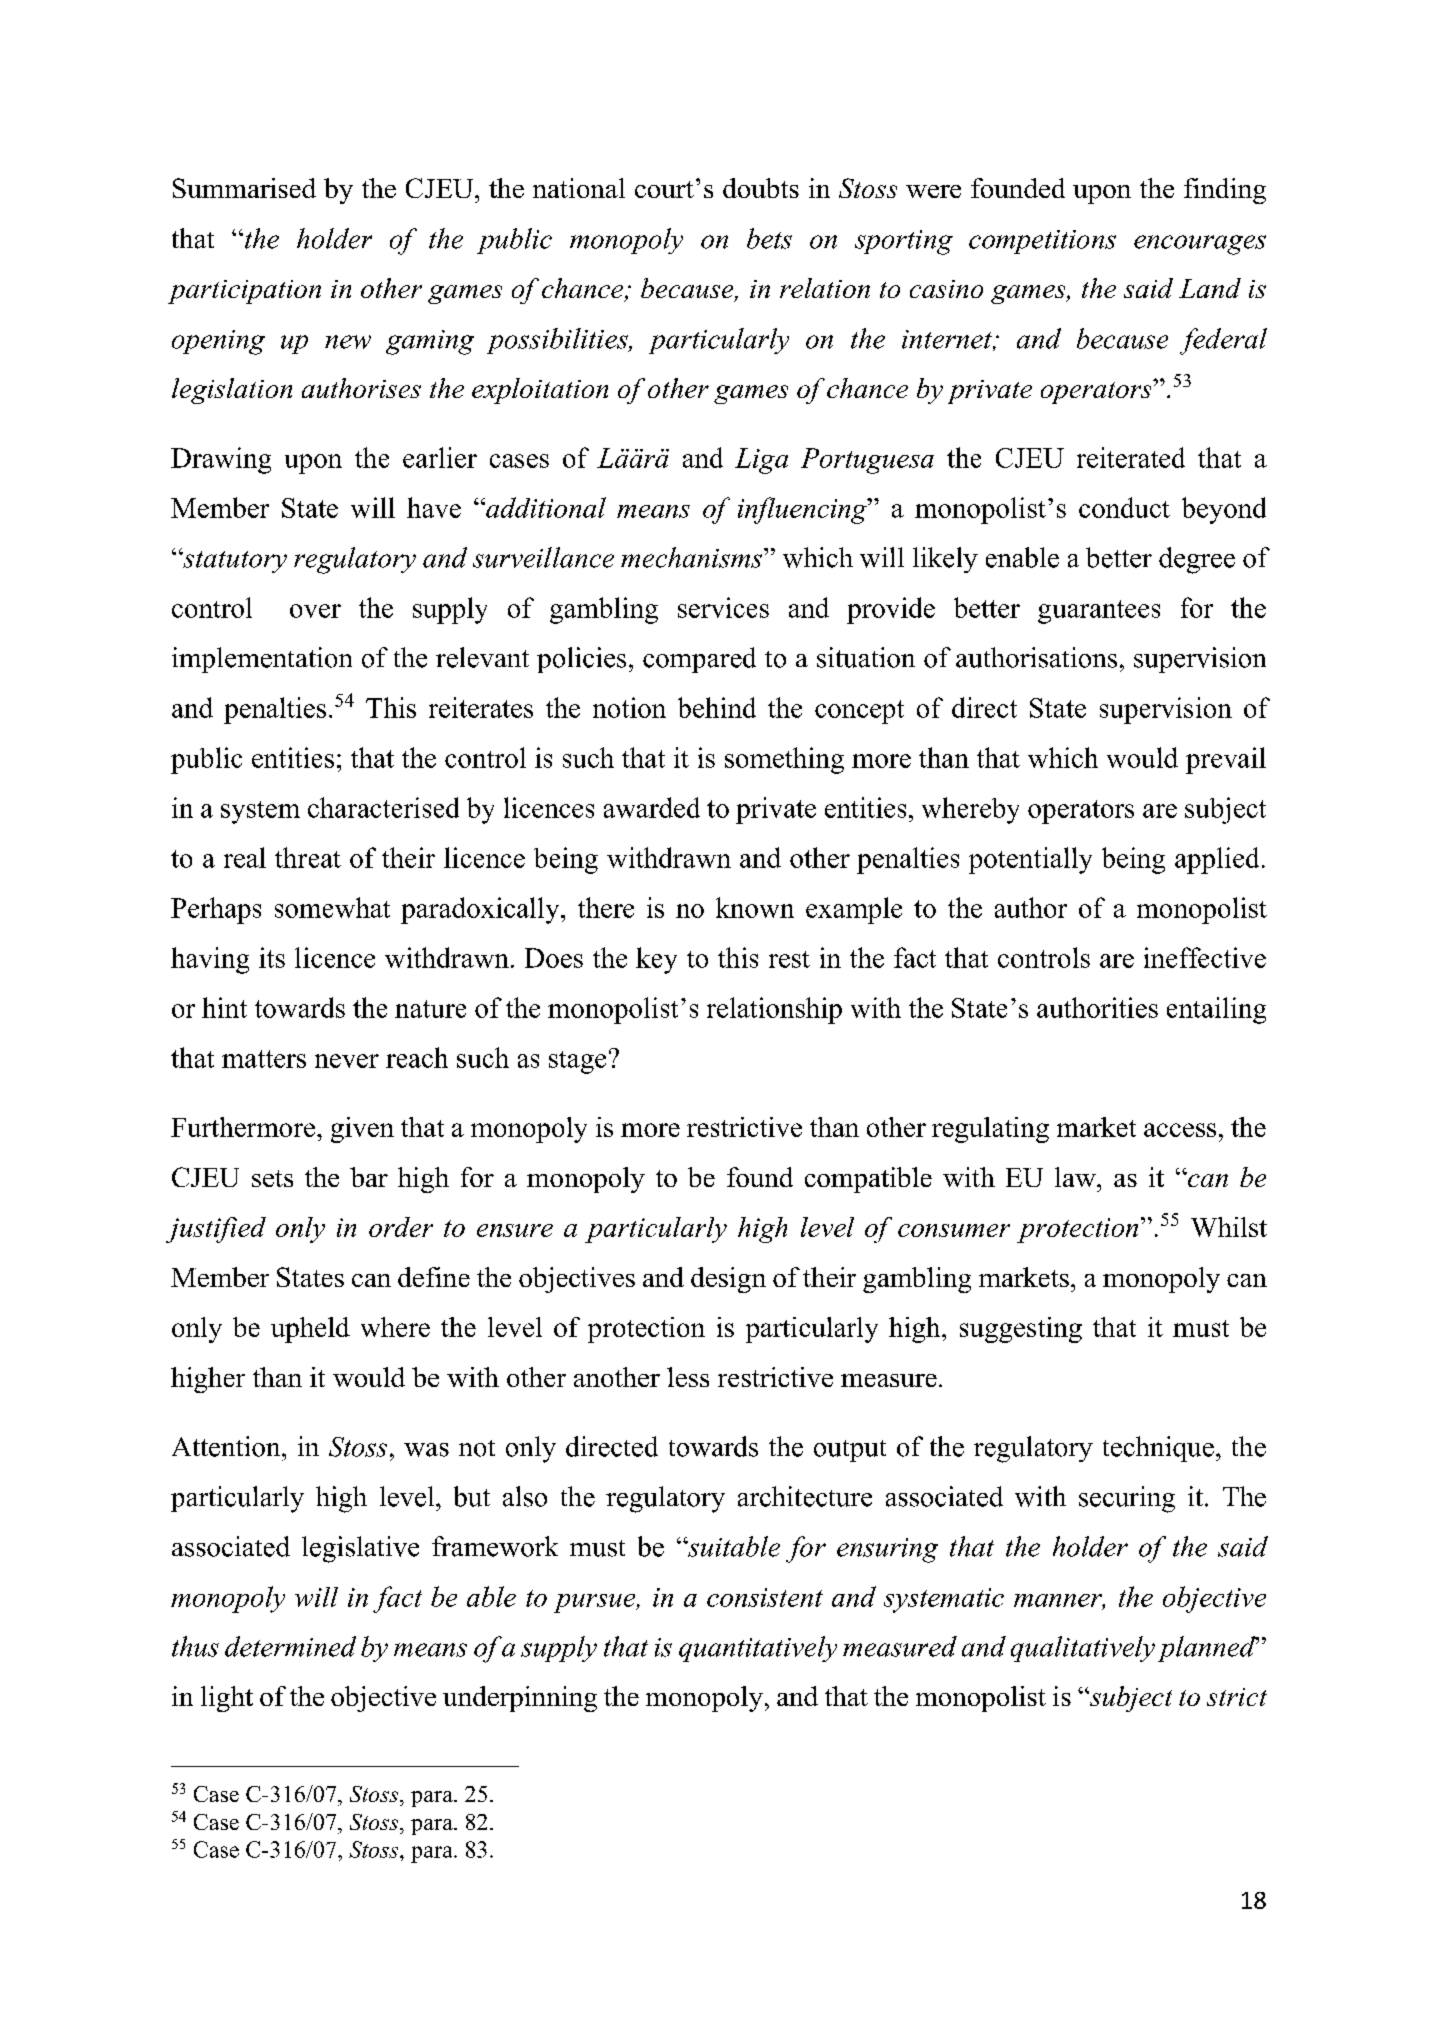 Image resolution: width=1438 pixels, height=2034 pixels. Describe the element at coordinates (290, 1646) in the screenshot. I see `determined` at that location.
